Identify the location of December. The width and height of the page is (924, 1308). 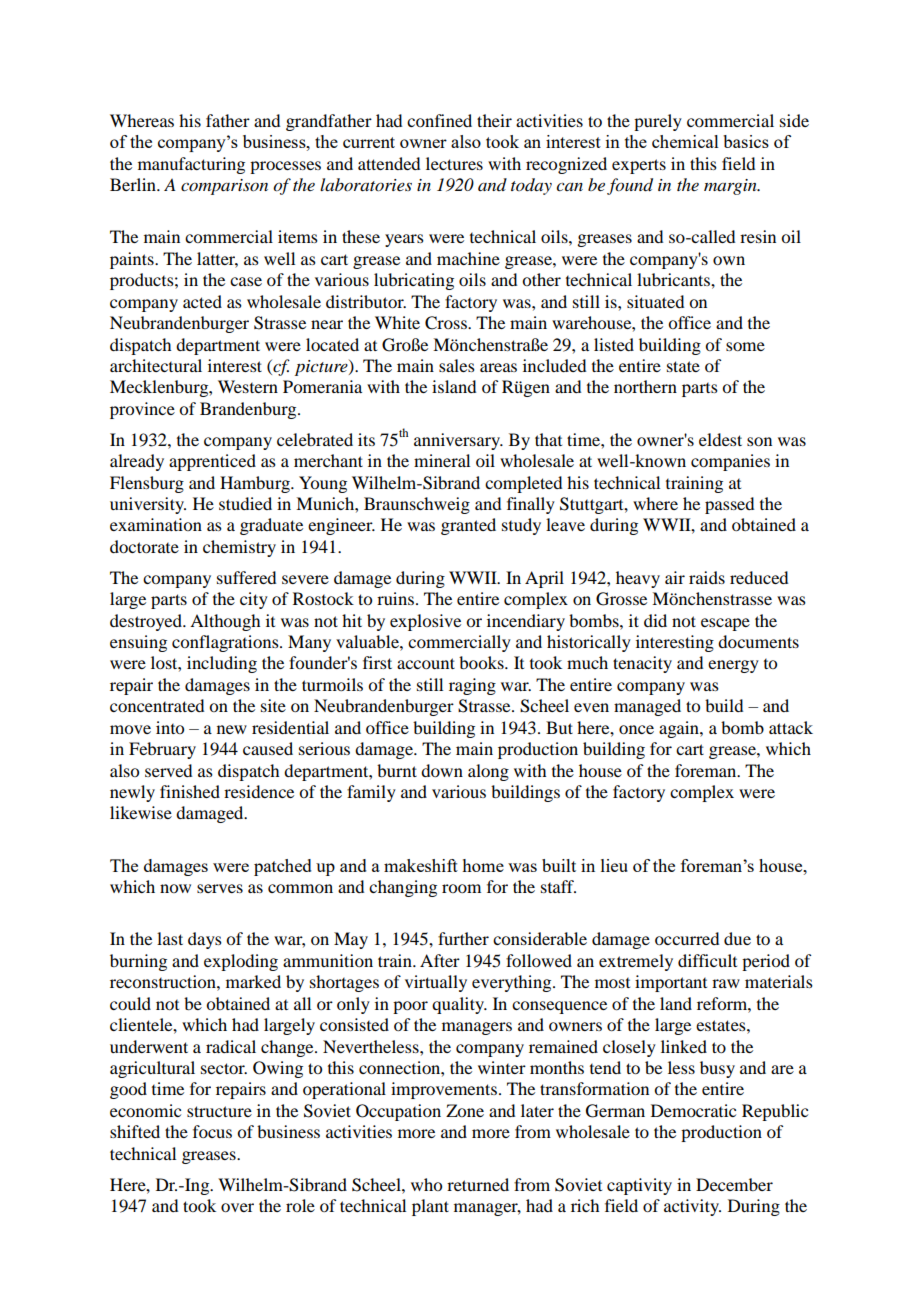
(734, 1184).
